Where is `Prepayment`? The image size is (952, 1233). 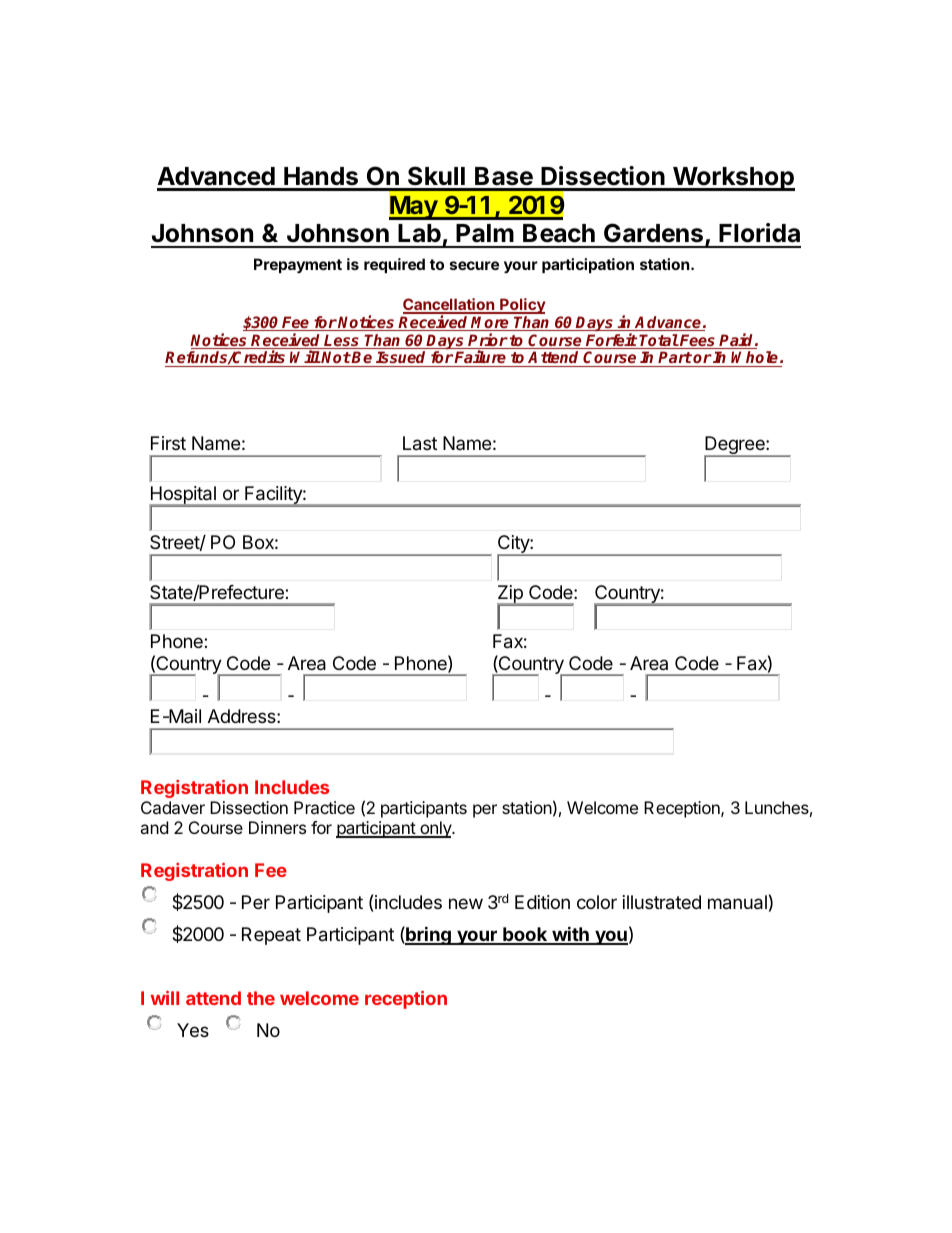
Prepayment is located at coordinates (298, 265).
